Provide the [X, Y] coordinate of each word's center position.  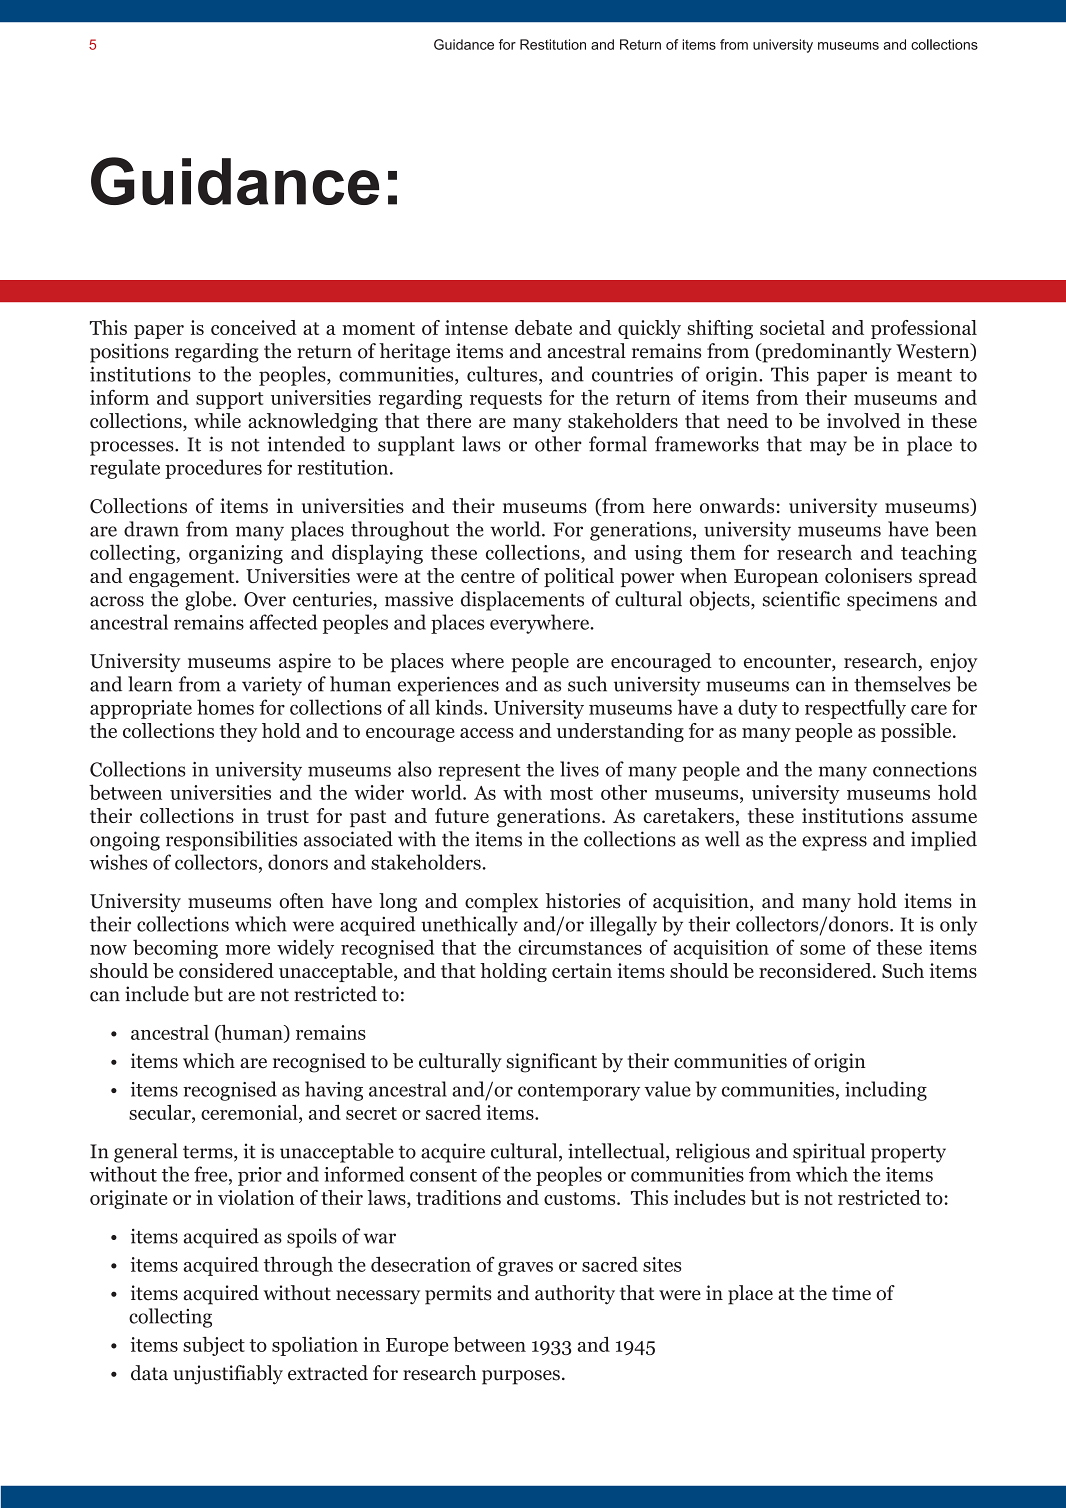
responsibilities [231, 841]
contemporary [579, 1092]
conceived [254, 327]
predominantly [826, 353]
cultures [503, 375]
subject [214, 1346]
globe [209, 601]
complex [501, 903]
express [834, 843]
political [579, 577]
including [886, 1091]
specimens [892, 601]
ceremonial [250, 1112]
